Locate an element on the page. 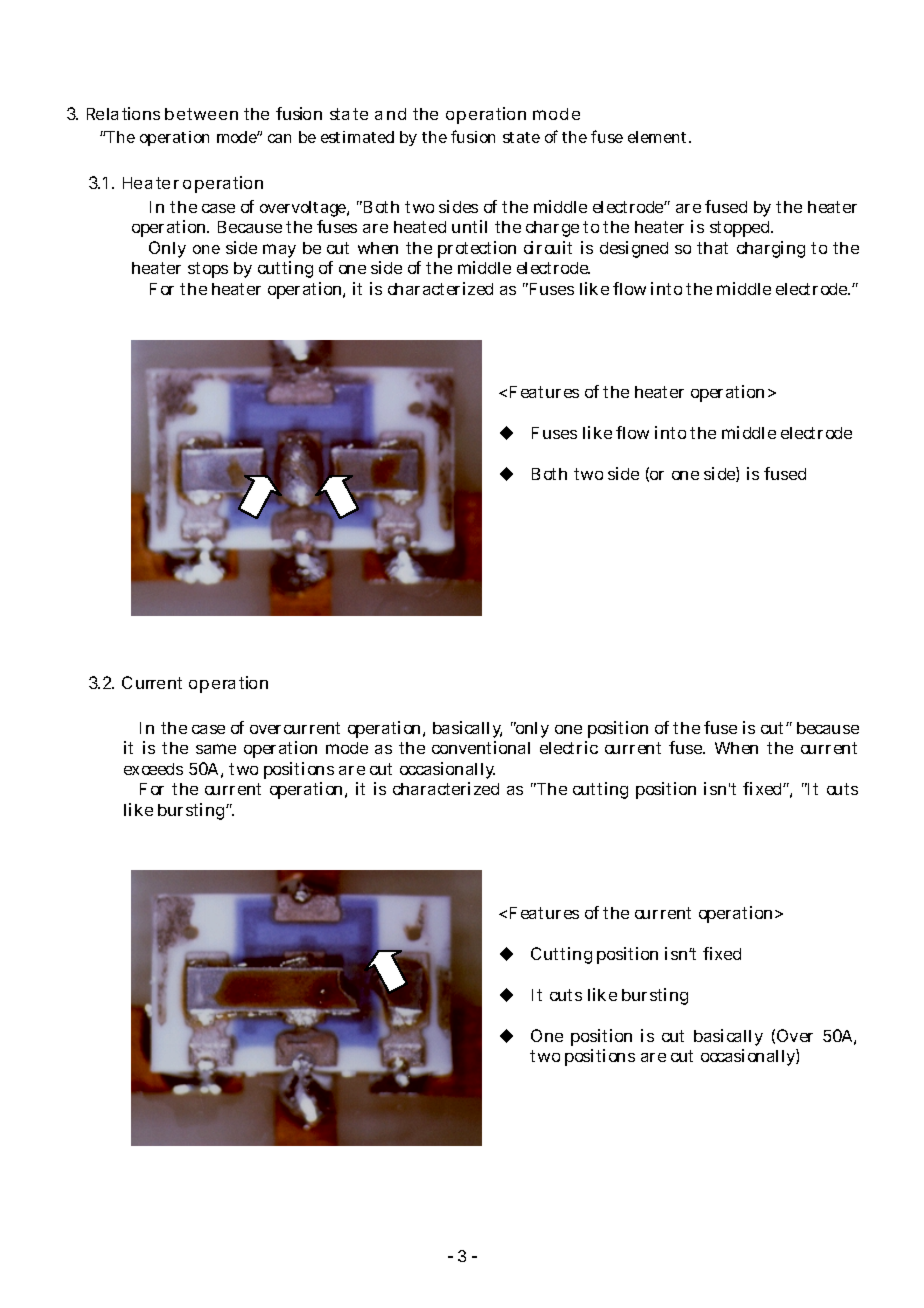 Image resolution: width=924 pixels, height=1308 pixels. stops is located at coordinates (208, 270).
